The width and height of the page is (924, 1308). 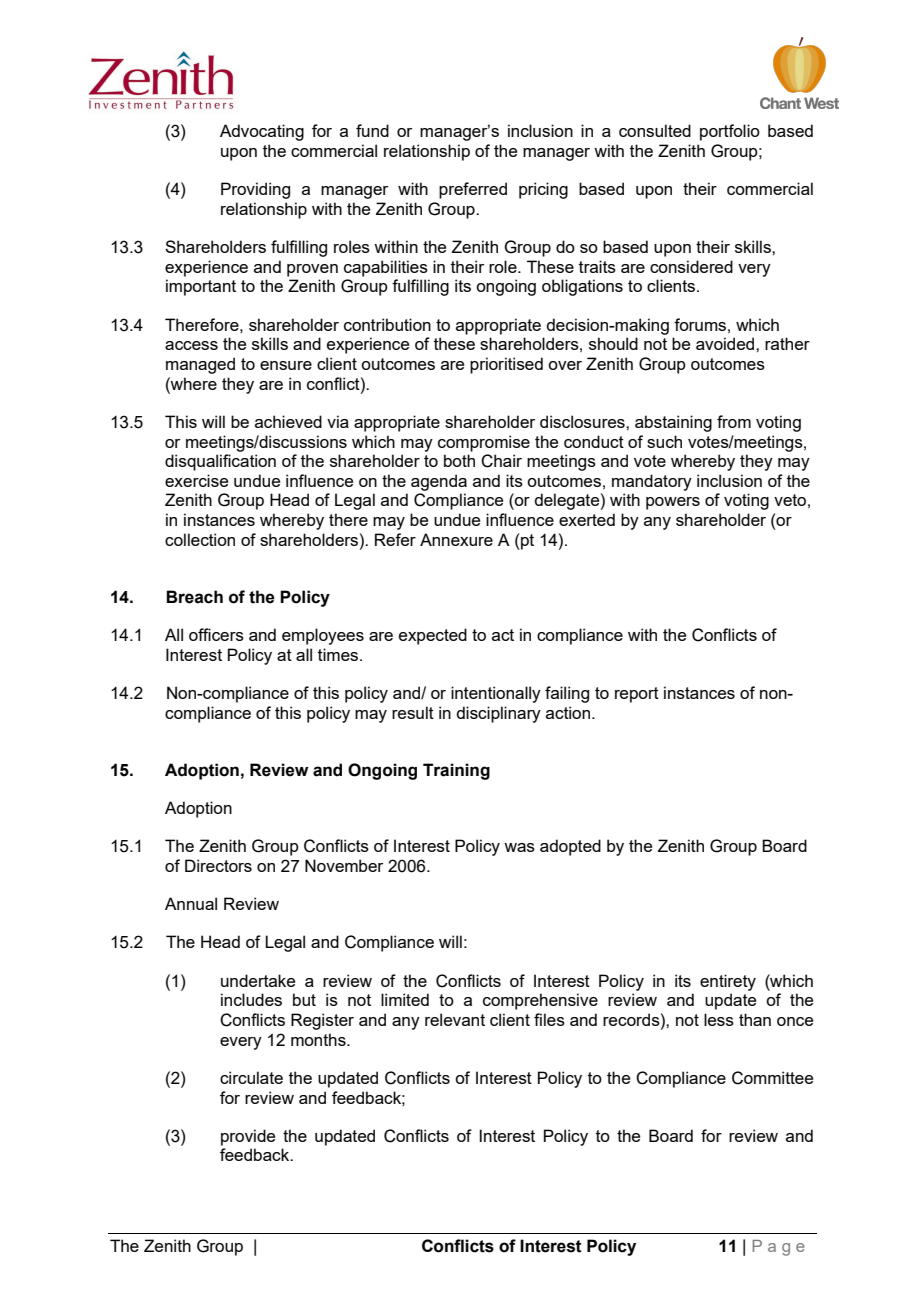 What do you see at coordinates (456, 771) in the page?
I see `Training` at bounding box center [456, 771].
